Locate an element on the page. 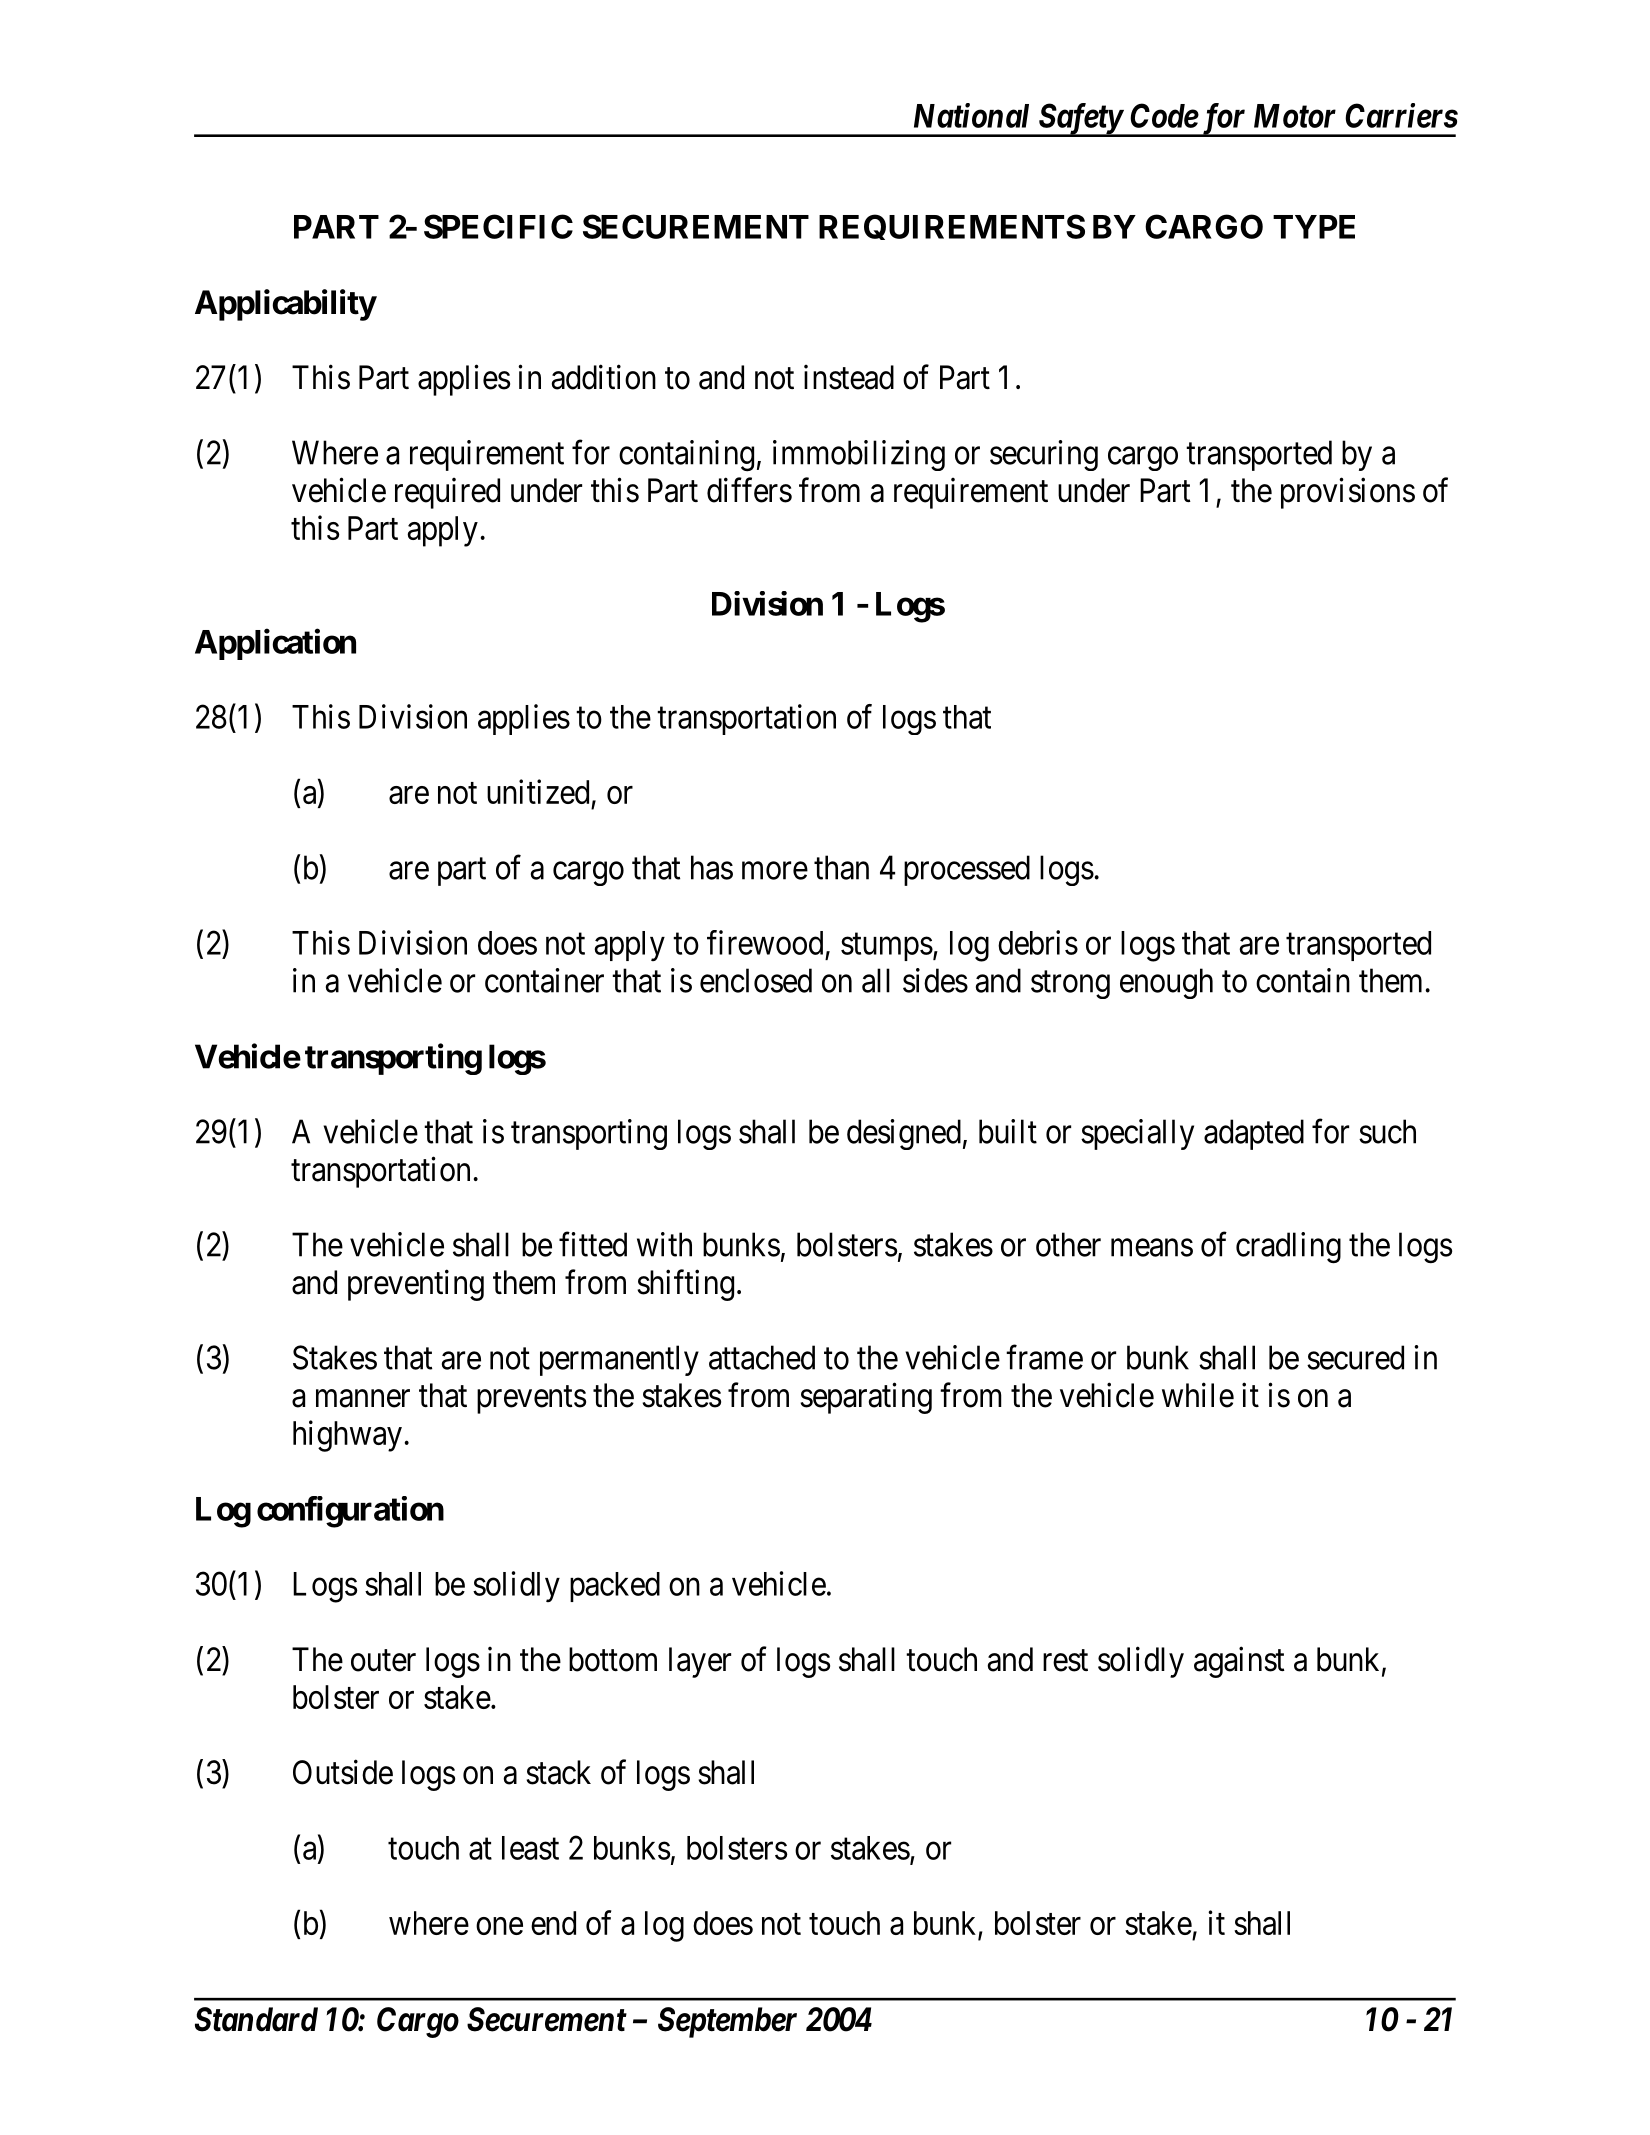 The image size is (1650, 2135). Applicability is located at coordinates (285, 305).
